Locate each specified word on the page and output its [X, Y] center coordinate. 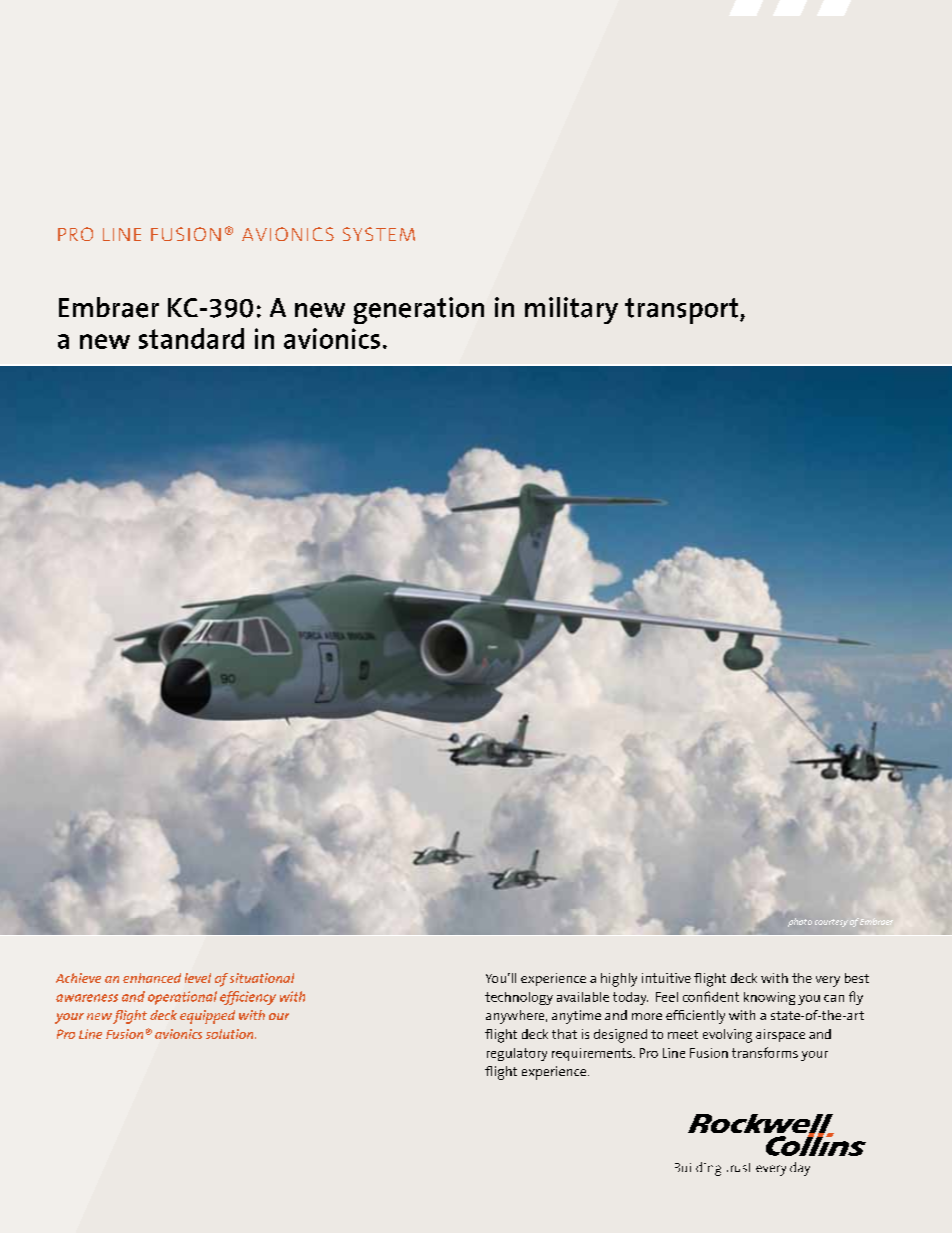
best [857, 978]
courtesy [831, 923]
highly [619, 980]
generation [419, 310]
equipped [207, 1017]
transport [683, 311]
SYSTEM [379, 234]
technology [519, 998]
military [571, 310]
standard [191, 338]
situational [262, 978]
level [198, 978]
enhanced [152, 978]
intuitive [666, 978]
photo [800, 922]
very [828, 981]
